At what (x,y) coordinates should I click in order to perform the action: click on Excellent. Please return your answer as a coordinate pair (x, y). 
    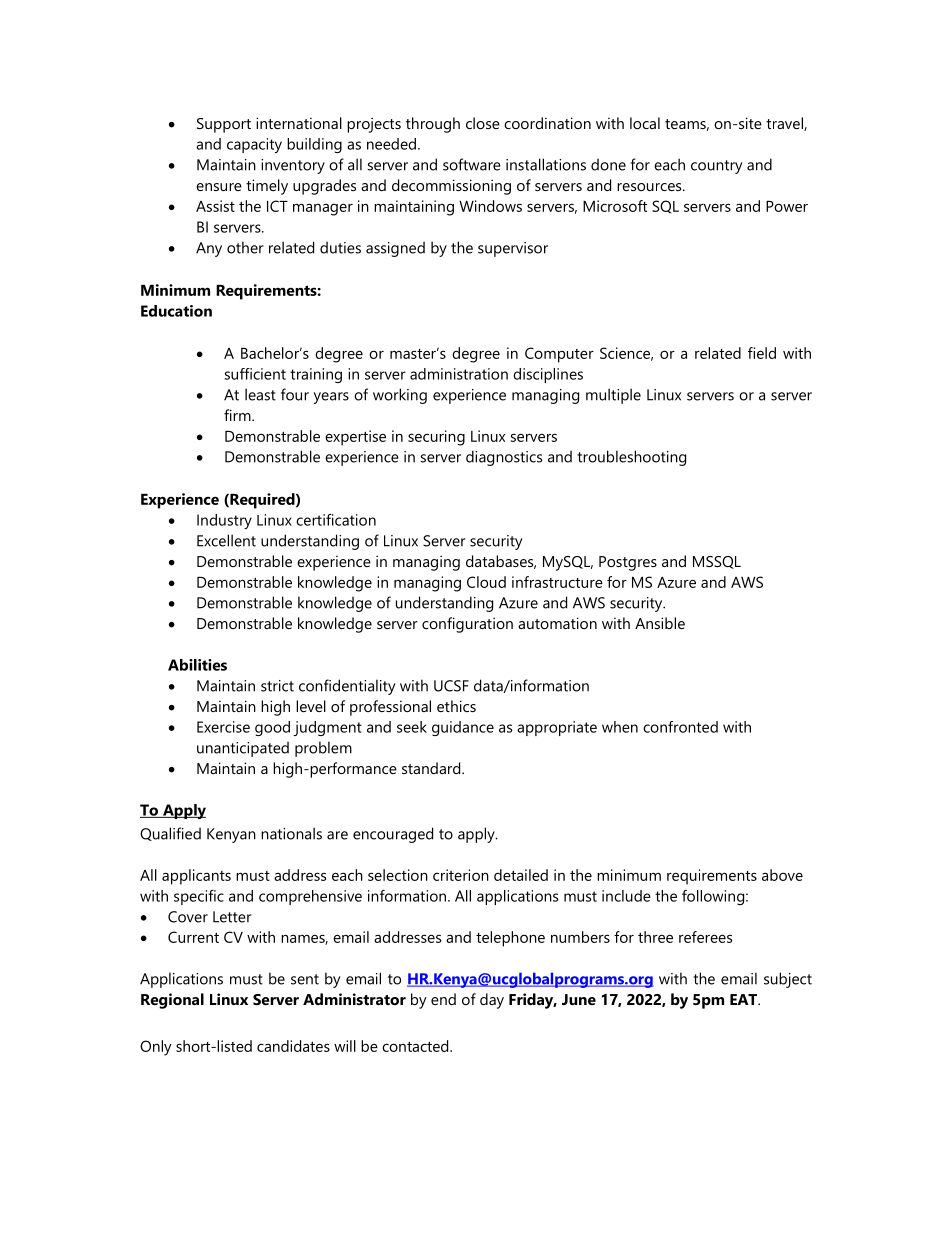
    Looking at the image, I should click on (226, 540).
